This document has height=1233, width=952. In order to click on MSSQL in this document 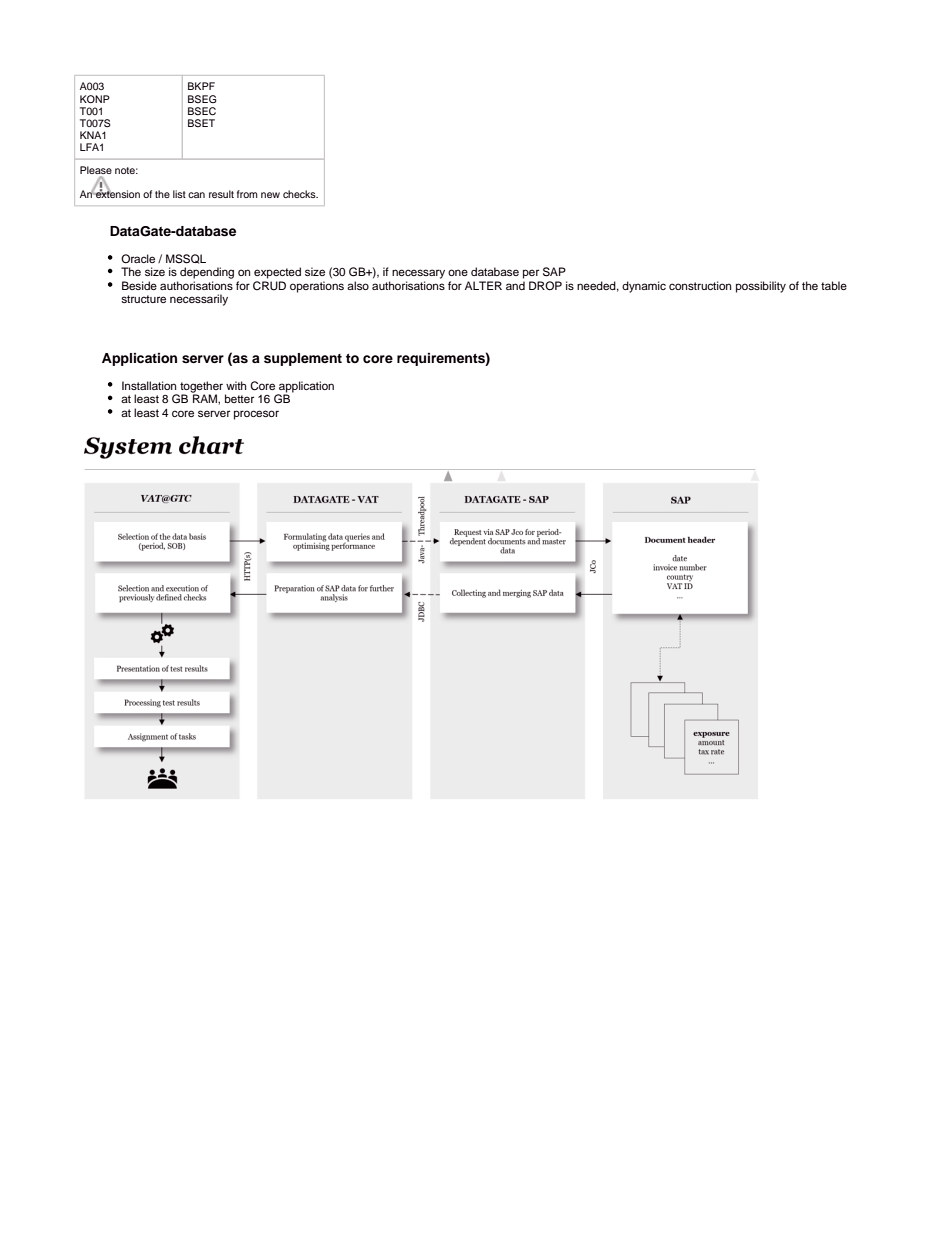, I will do `click(186, 259)`.
